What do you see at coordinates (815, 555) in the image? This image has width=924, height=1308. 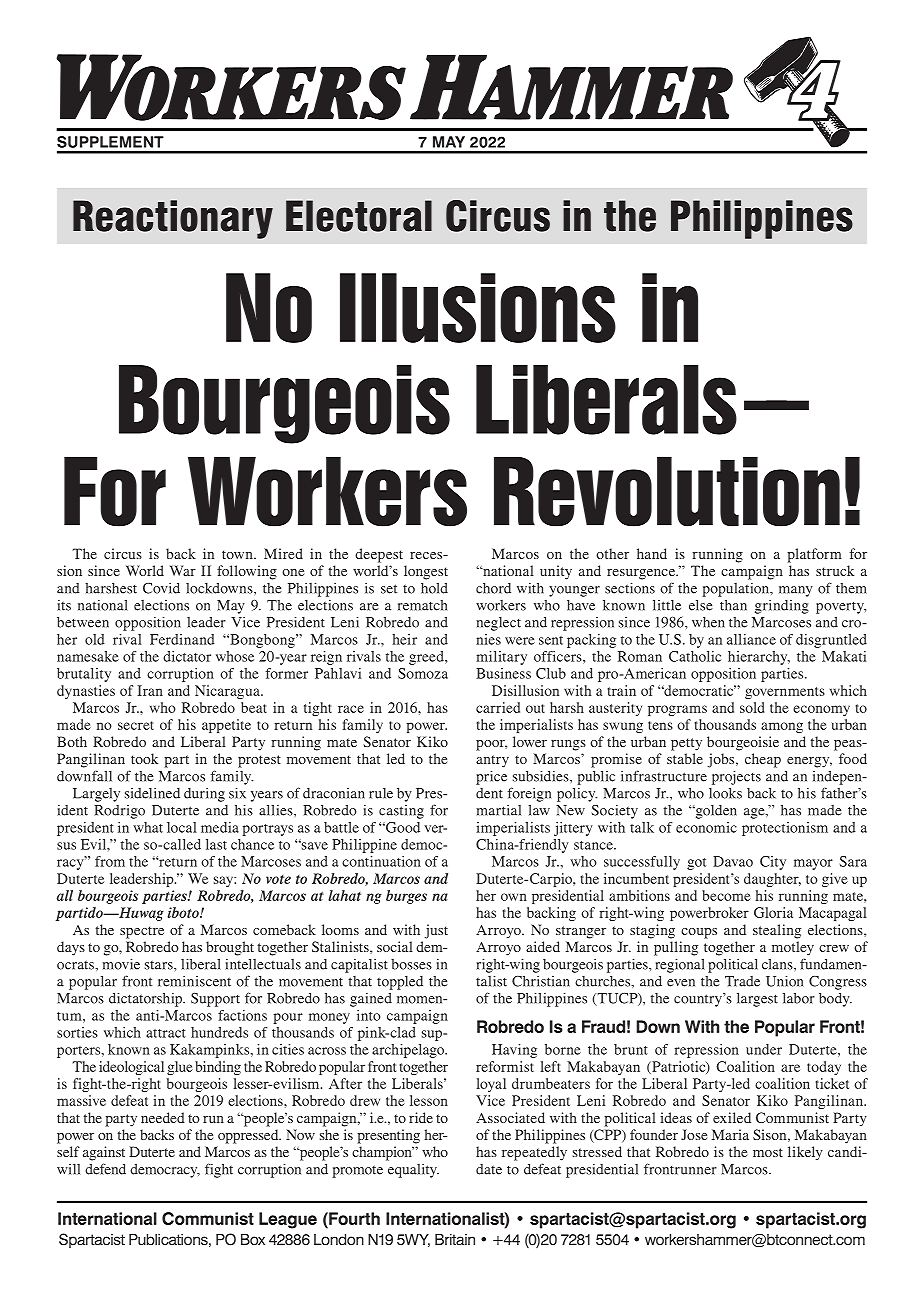 I see `platform` at bounding box center [815, 555].
